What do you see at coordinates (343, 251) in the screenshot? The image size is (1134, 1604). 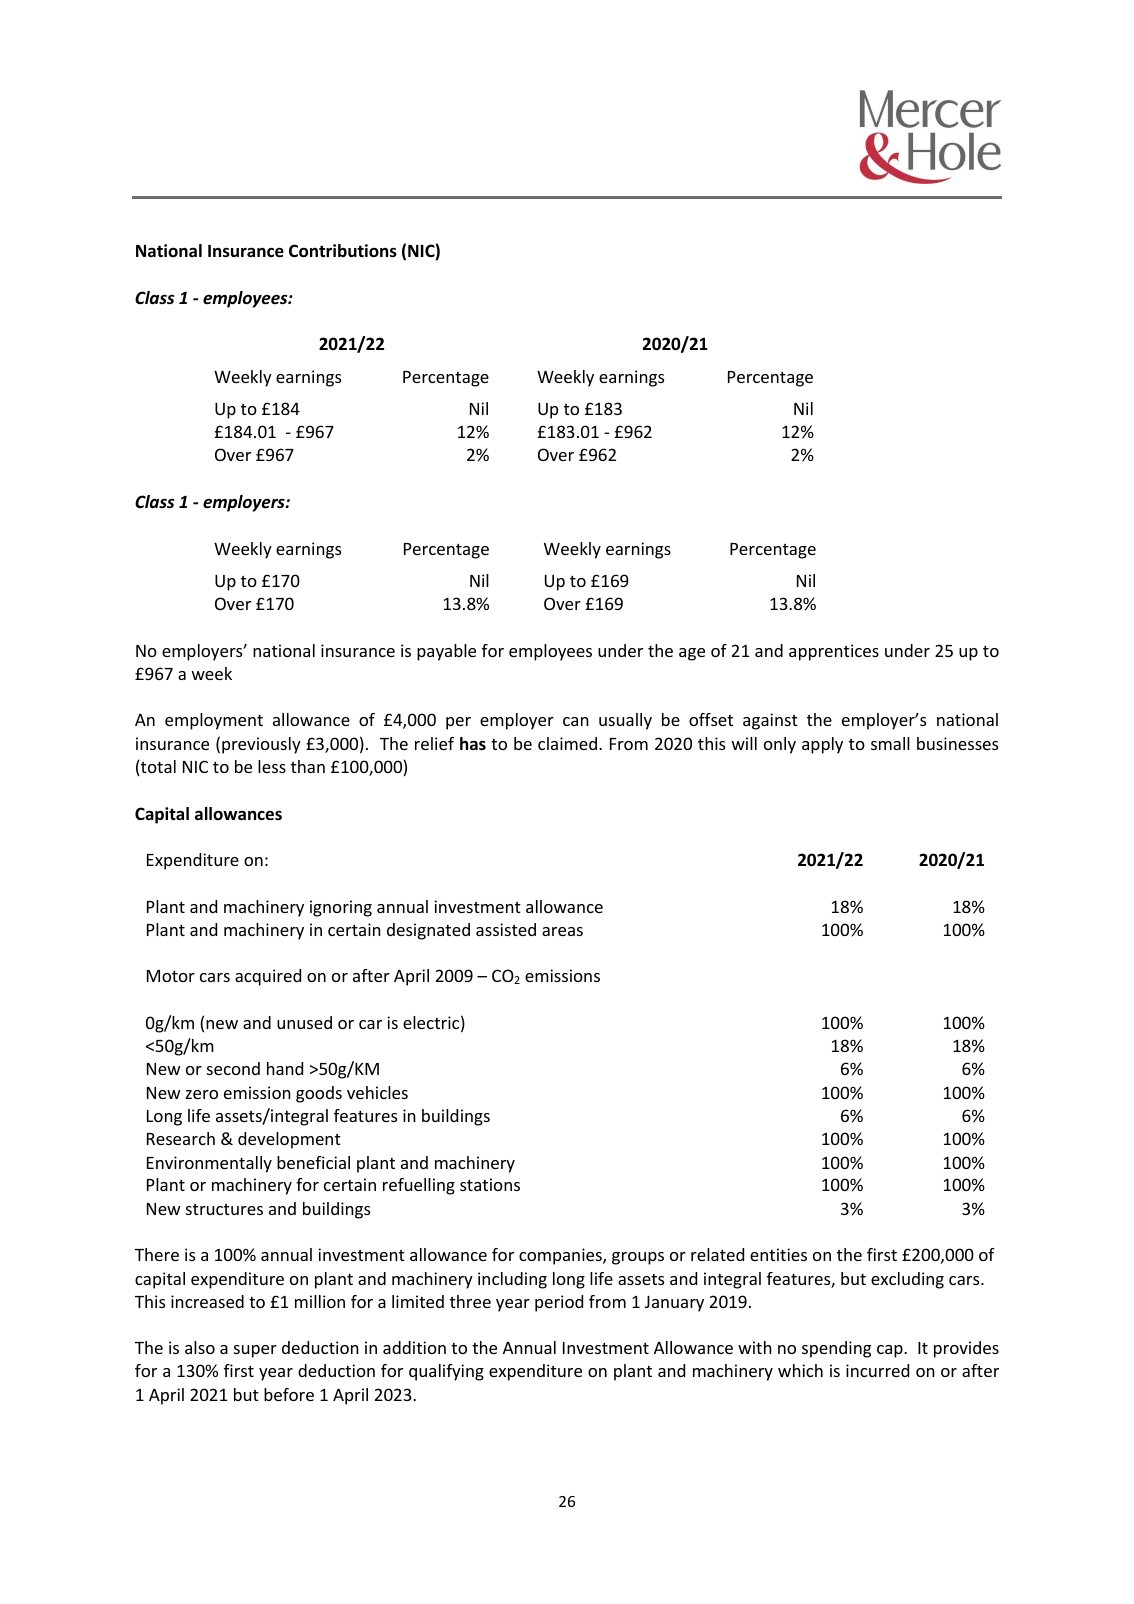 I see `Contributions` at bounding box center [343, 251].
